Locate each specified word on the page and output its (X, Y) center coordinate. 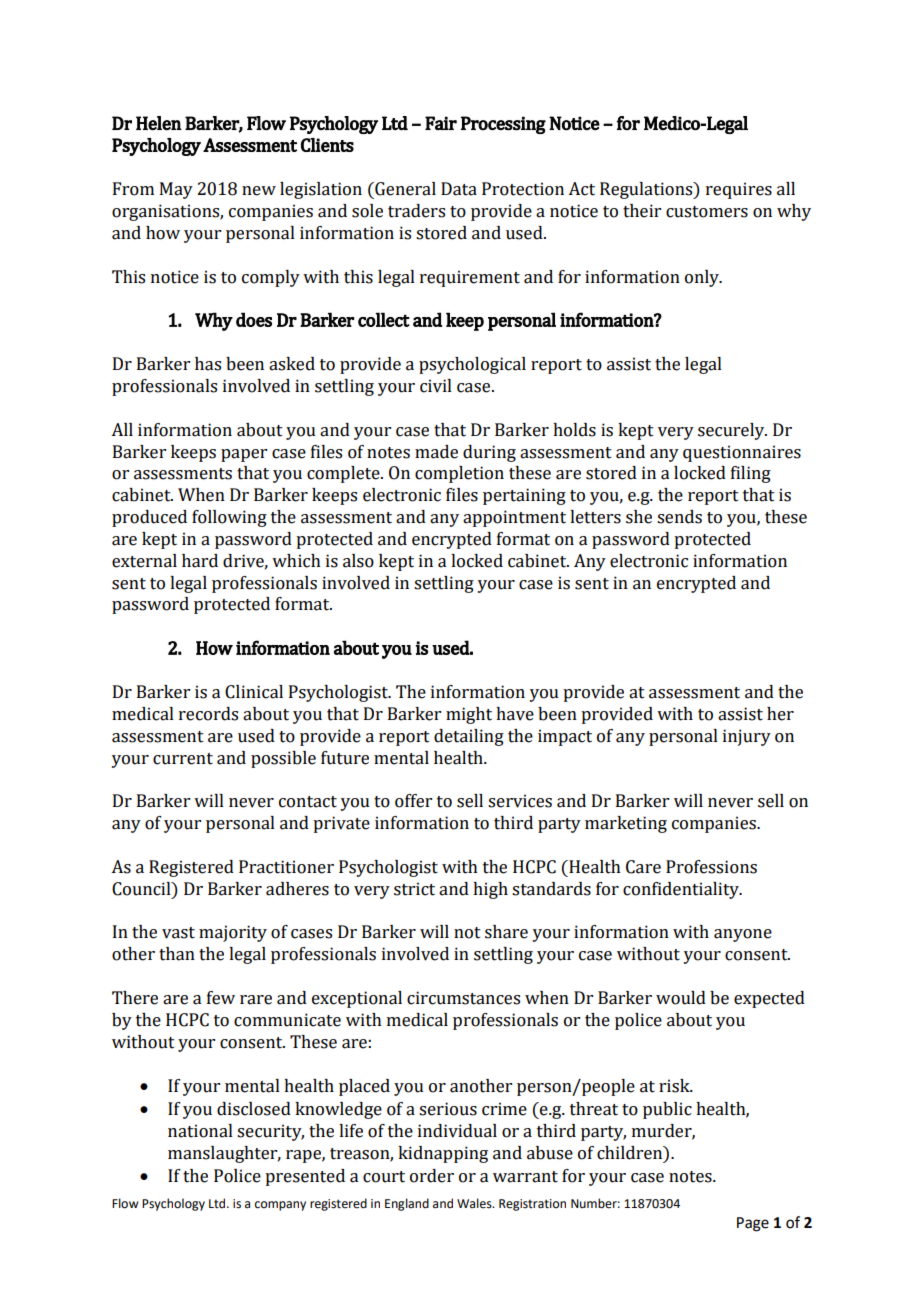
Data (459, 189)
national (200, 1131)
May (176, 190)
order (432, 1176)
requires (739, 190)
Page (753, 1224)
